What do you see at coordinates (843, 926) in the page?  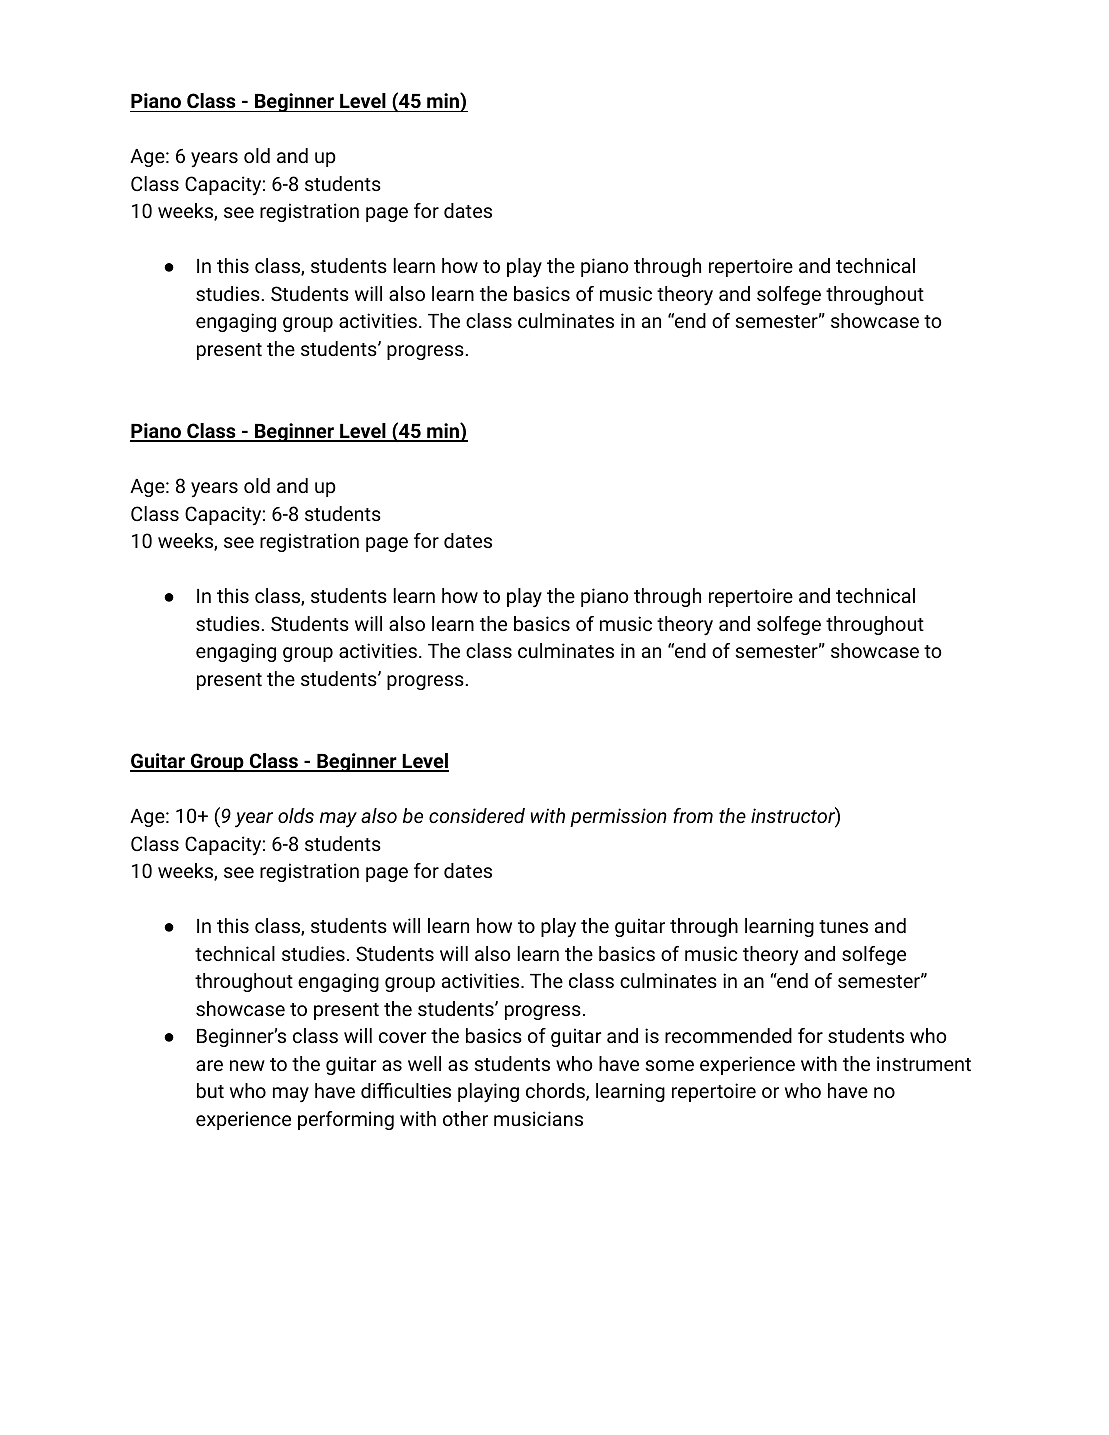 I see `tunes` at bounding box center [843, 926].
